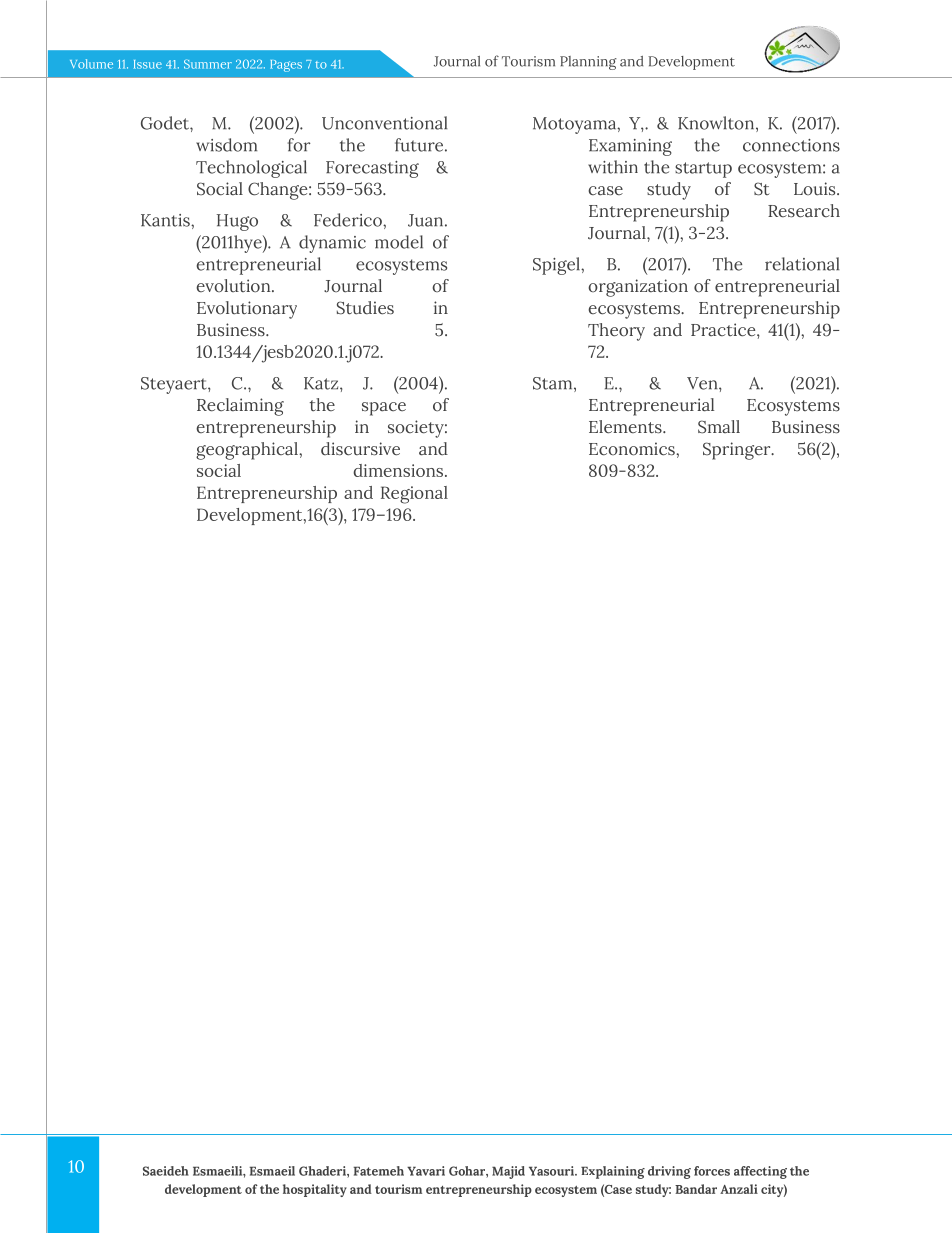 This page has height=1233, width=952. What do you see at coordinates (360, 449) in the page?
I see `discursive` at bounding box center [360, 449].
